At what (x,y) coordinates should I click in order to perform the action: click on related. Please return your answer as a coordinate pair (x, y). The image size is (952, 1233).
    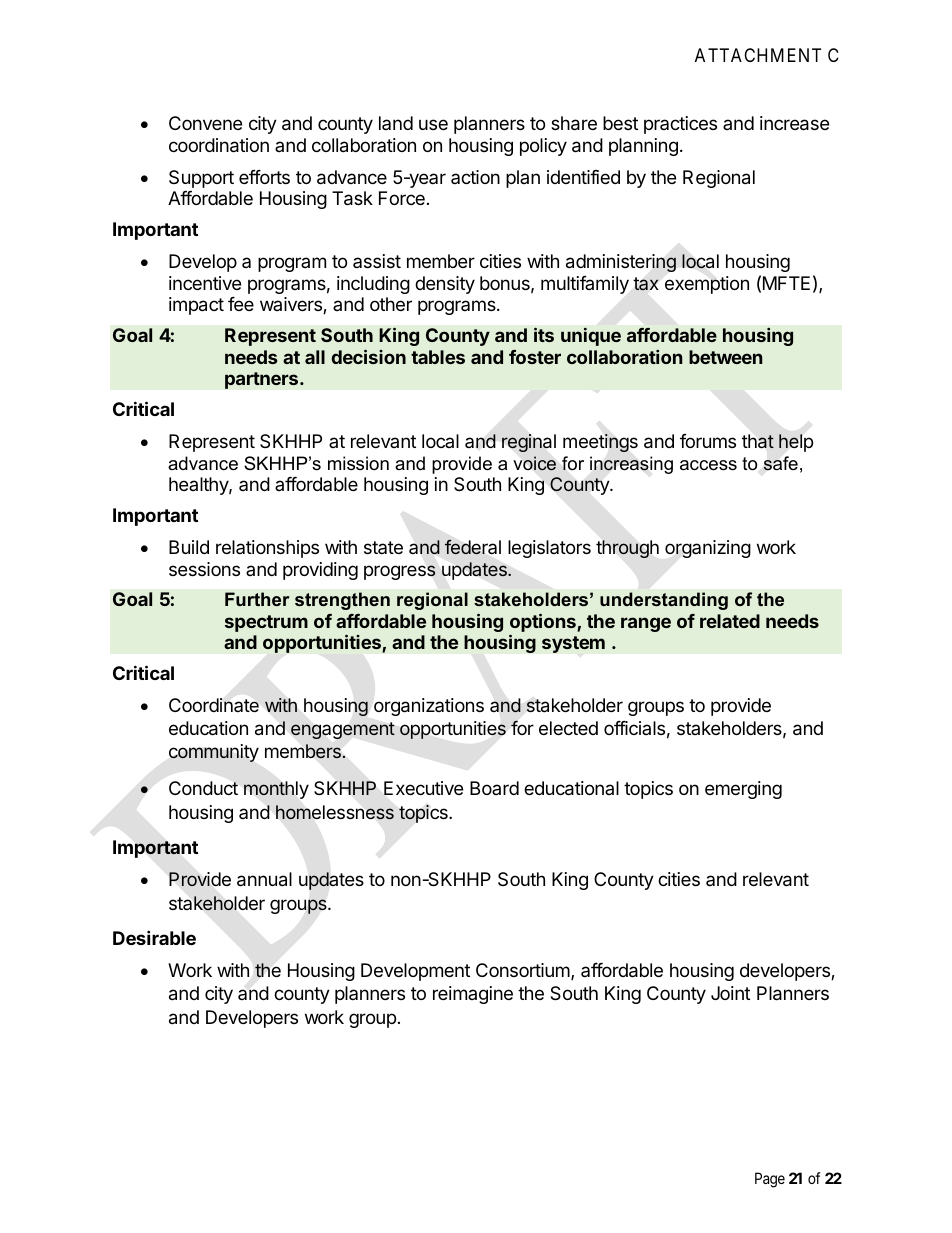
    Looking at the image, I should click on (730, 621).
